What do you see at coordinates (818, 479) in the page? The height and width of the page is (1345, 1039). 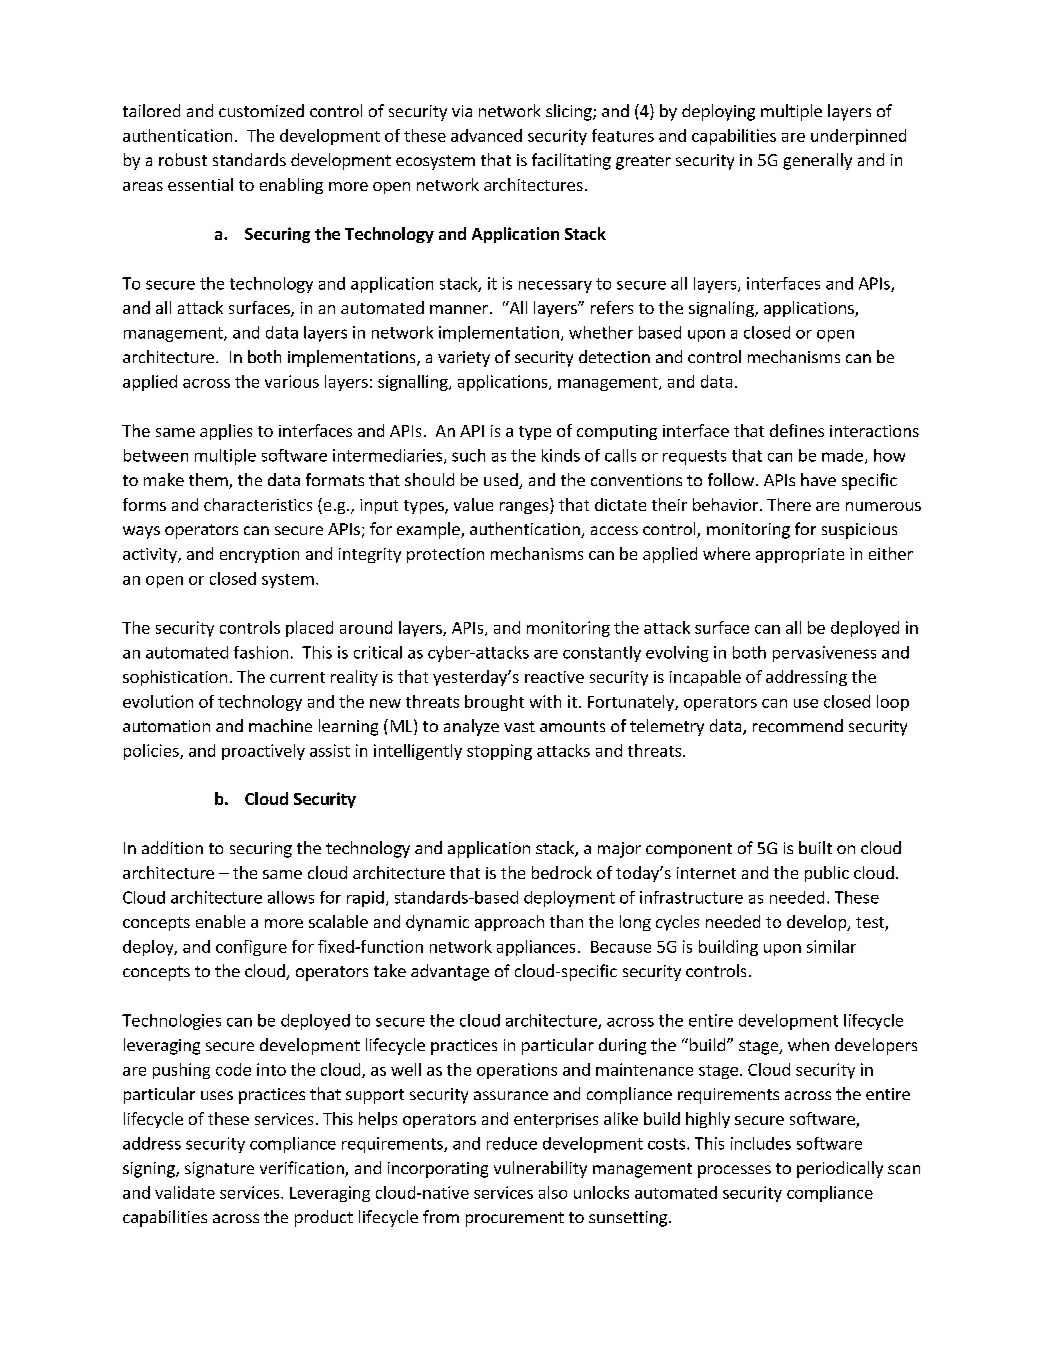 I see `have` at bounding box center [818, 479].
